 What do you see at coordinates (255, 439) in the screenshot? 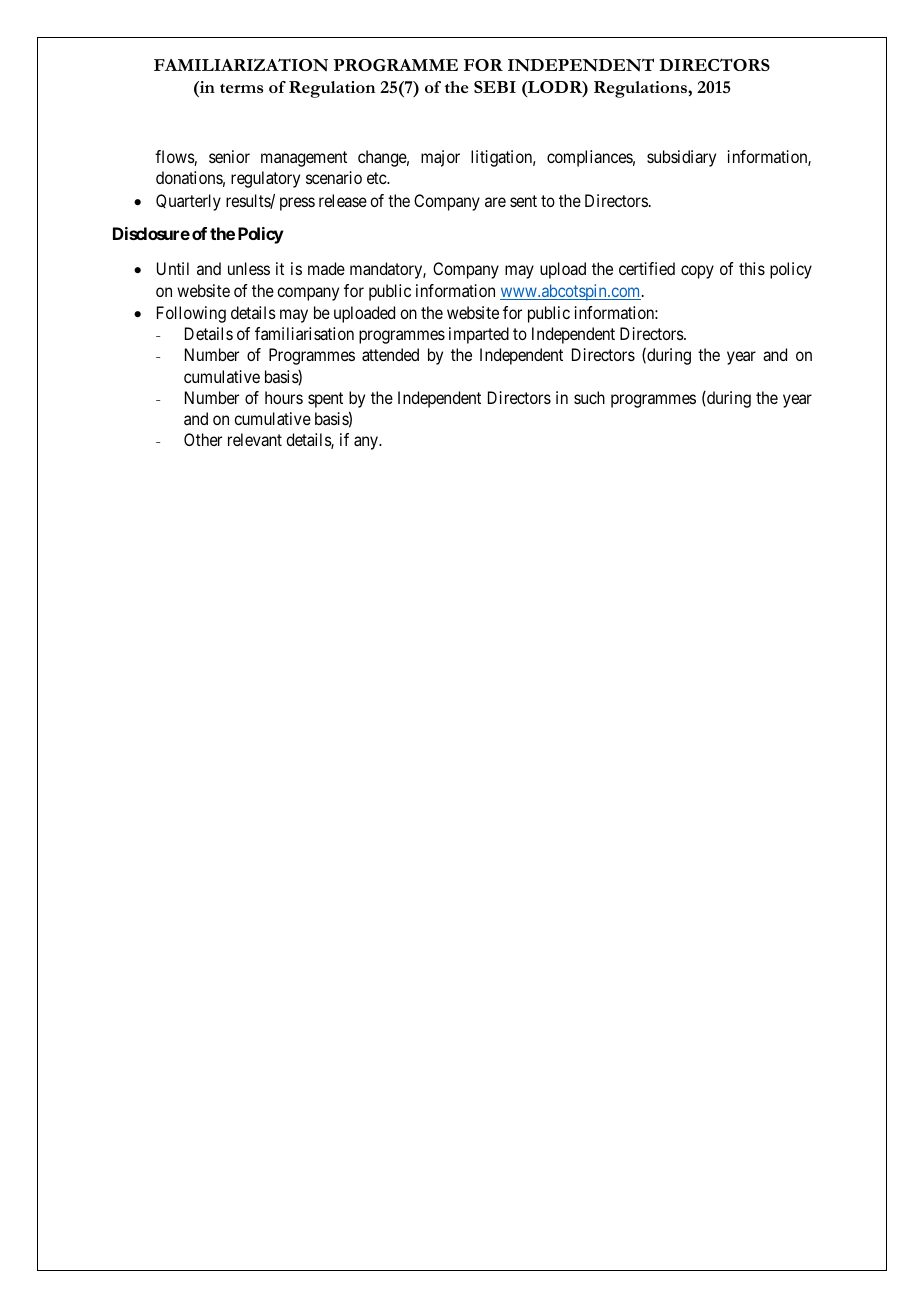
I see `relevant` at bounding box center [255, 439].
